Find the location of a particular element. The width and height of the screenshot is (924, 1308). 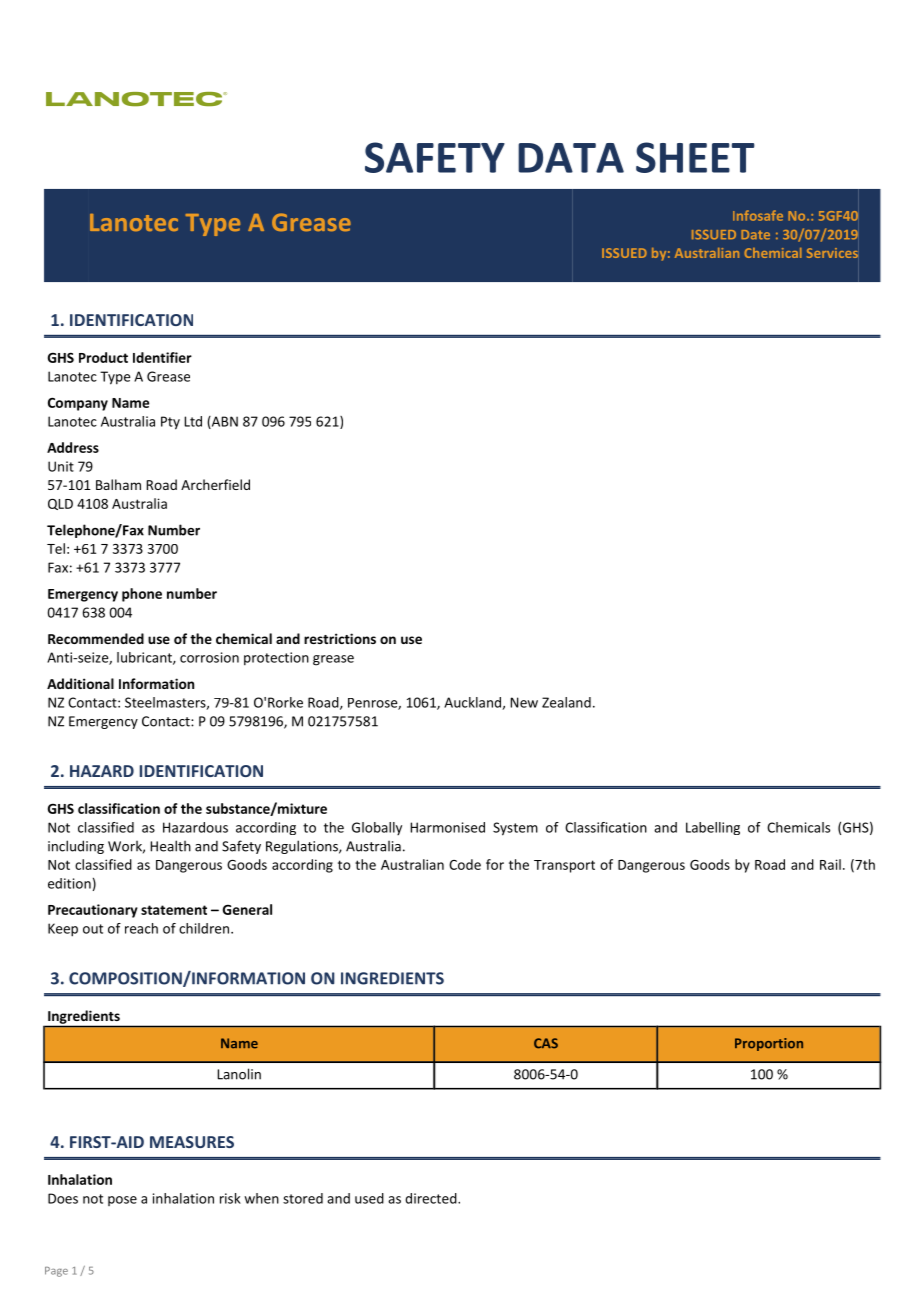

directed is located at coordinates (432, 1198).
